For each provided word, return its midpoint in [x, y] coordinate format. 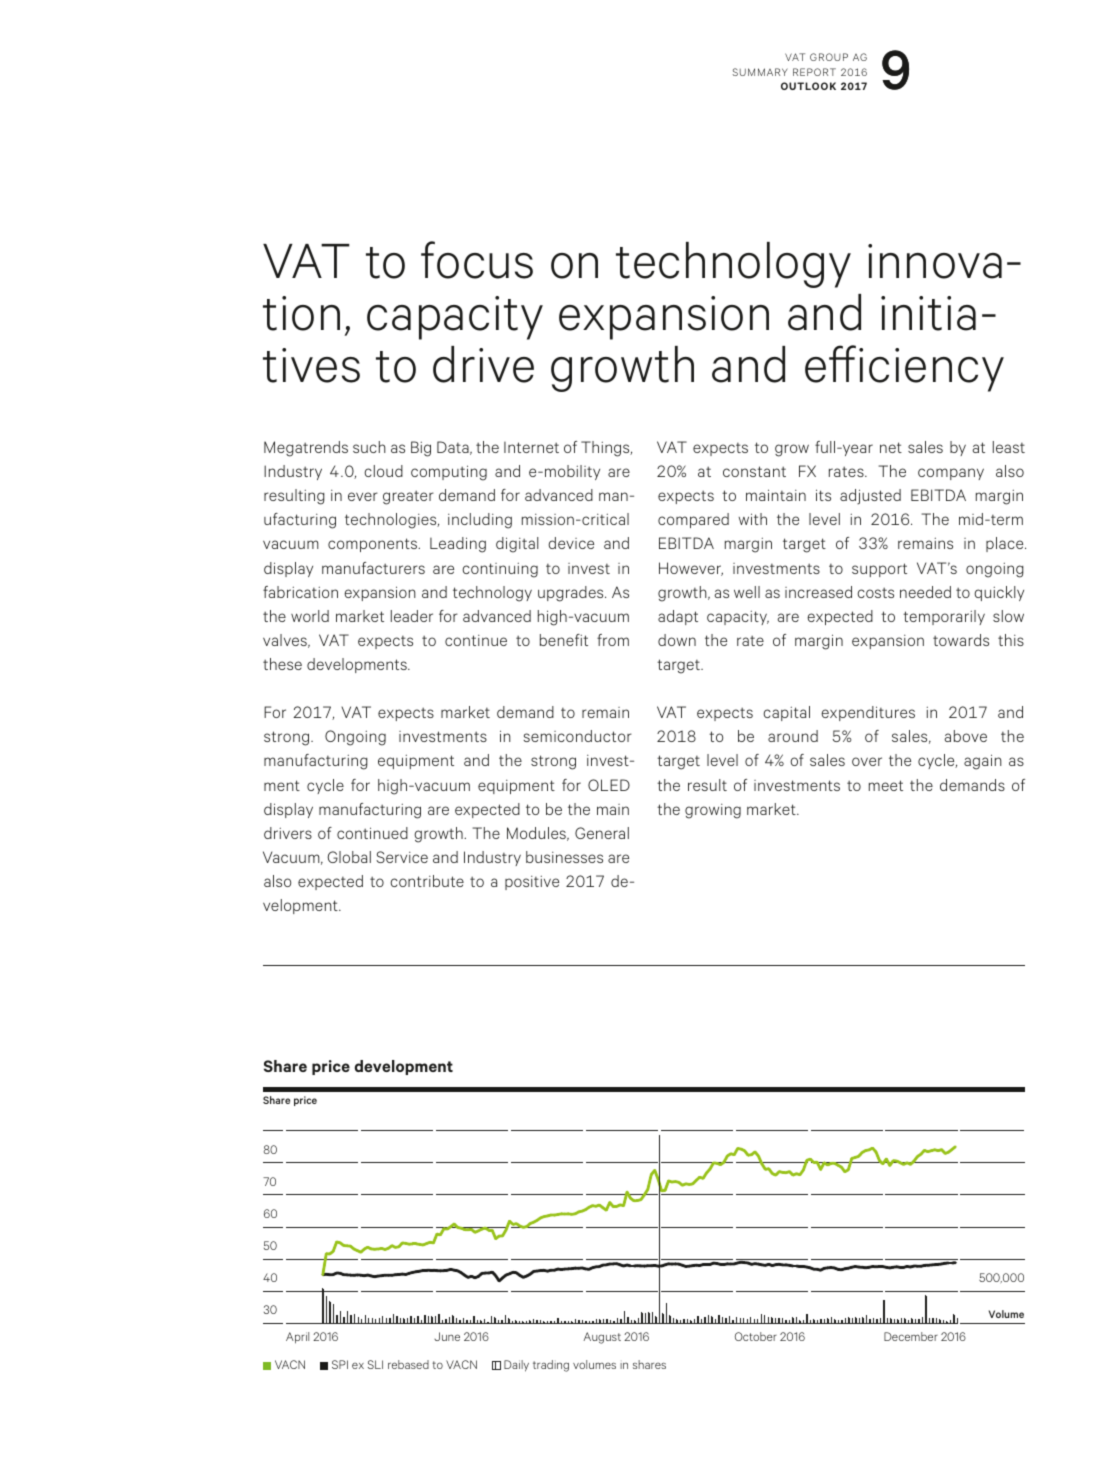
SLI [375, 1364]
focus [477, 260]
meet [886, 785]
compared [693, 520]
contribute [427, 881]
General [602, 833]
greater [408, 497]
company [951, 474]
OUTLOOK [808, 86]
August [602, 1338]
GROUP [829, 57]
